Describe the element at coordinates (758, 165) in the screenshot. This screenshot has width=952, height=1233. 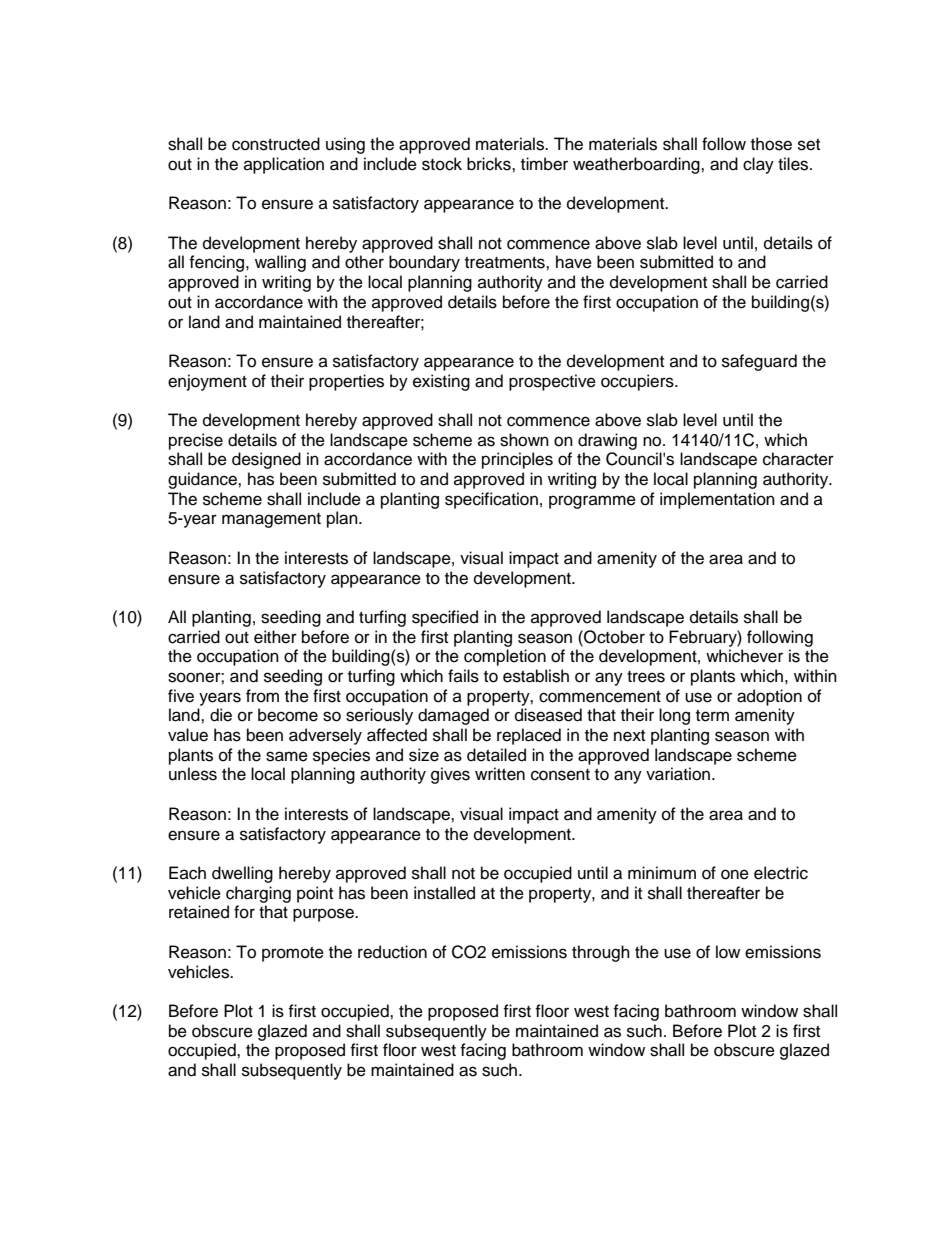
I see `clay` at that location.
